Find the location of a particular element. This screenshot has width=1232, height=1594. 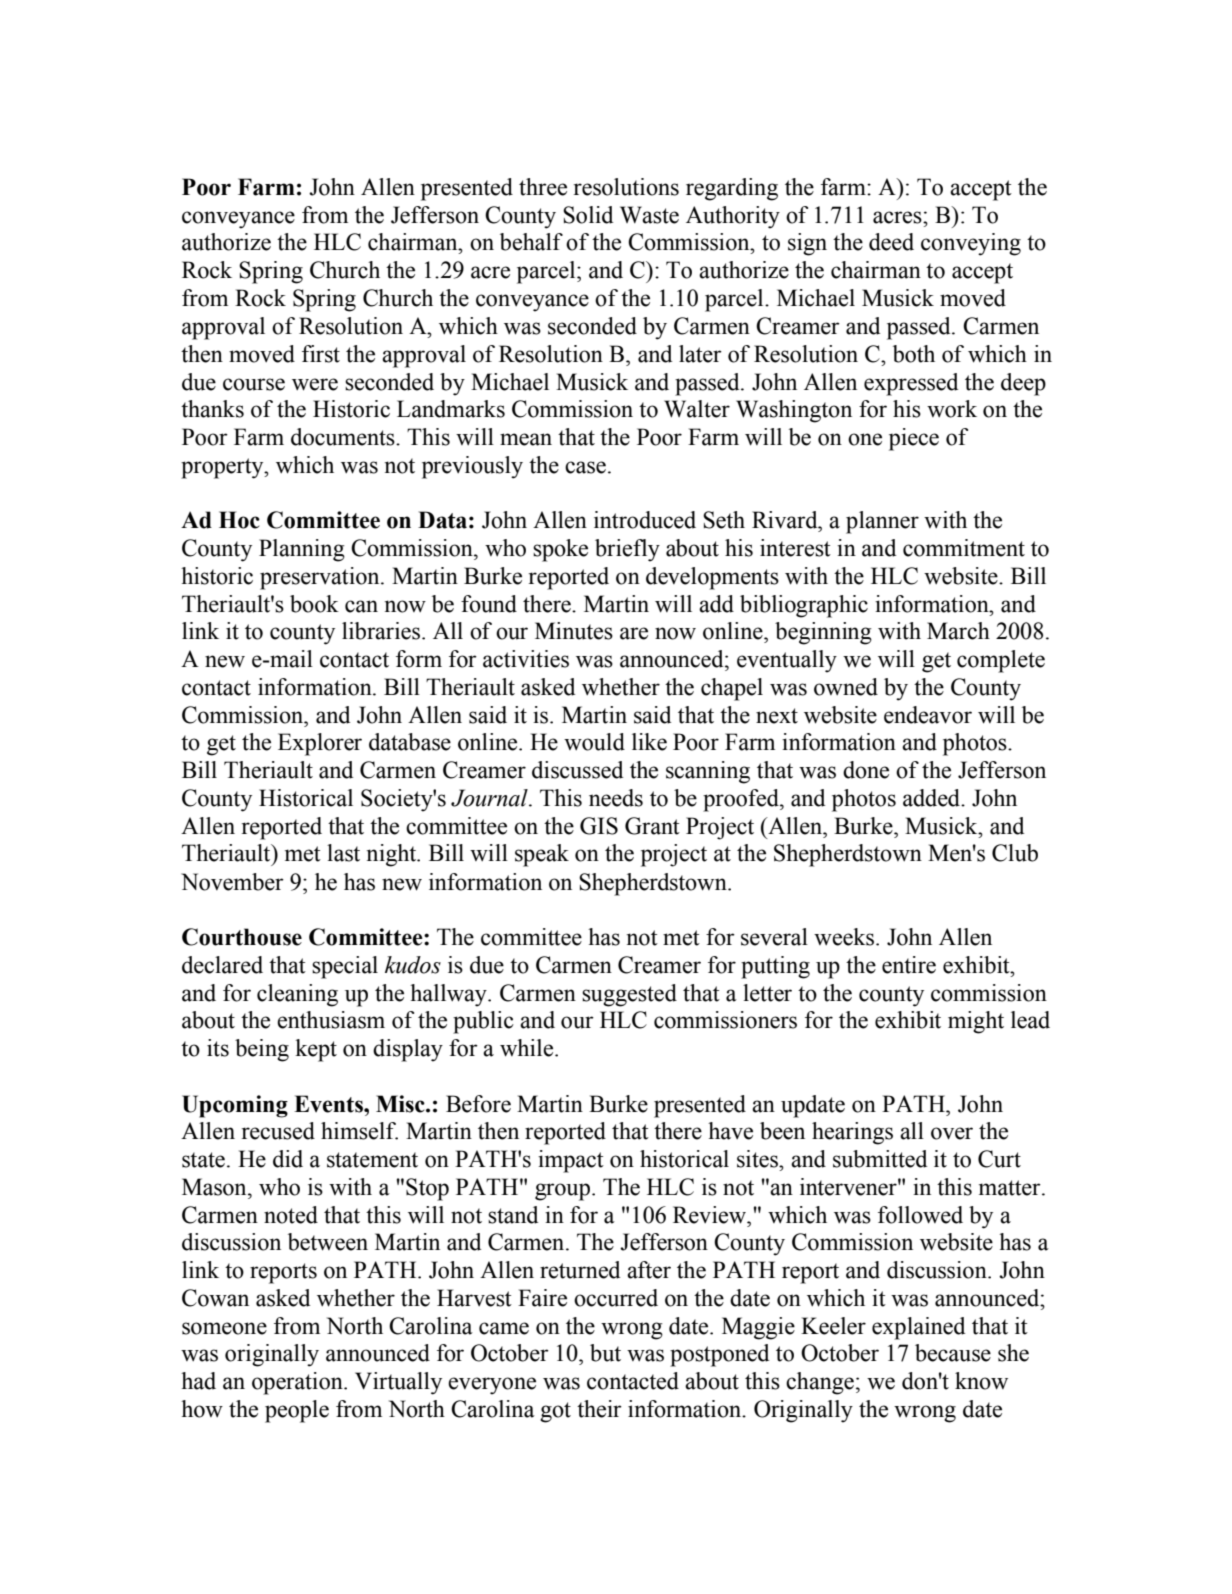

operation is located at coordinates (298, 1383).
